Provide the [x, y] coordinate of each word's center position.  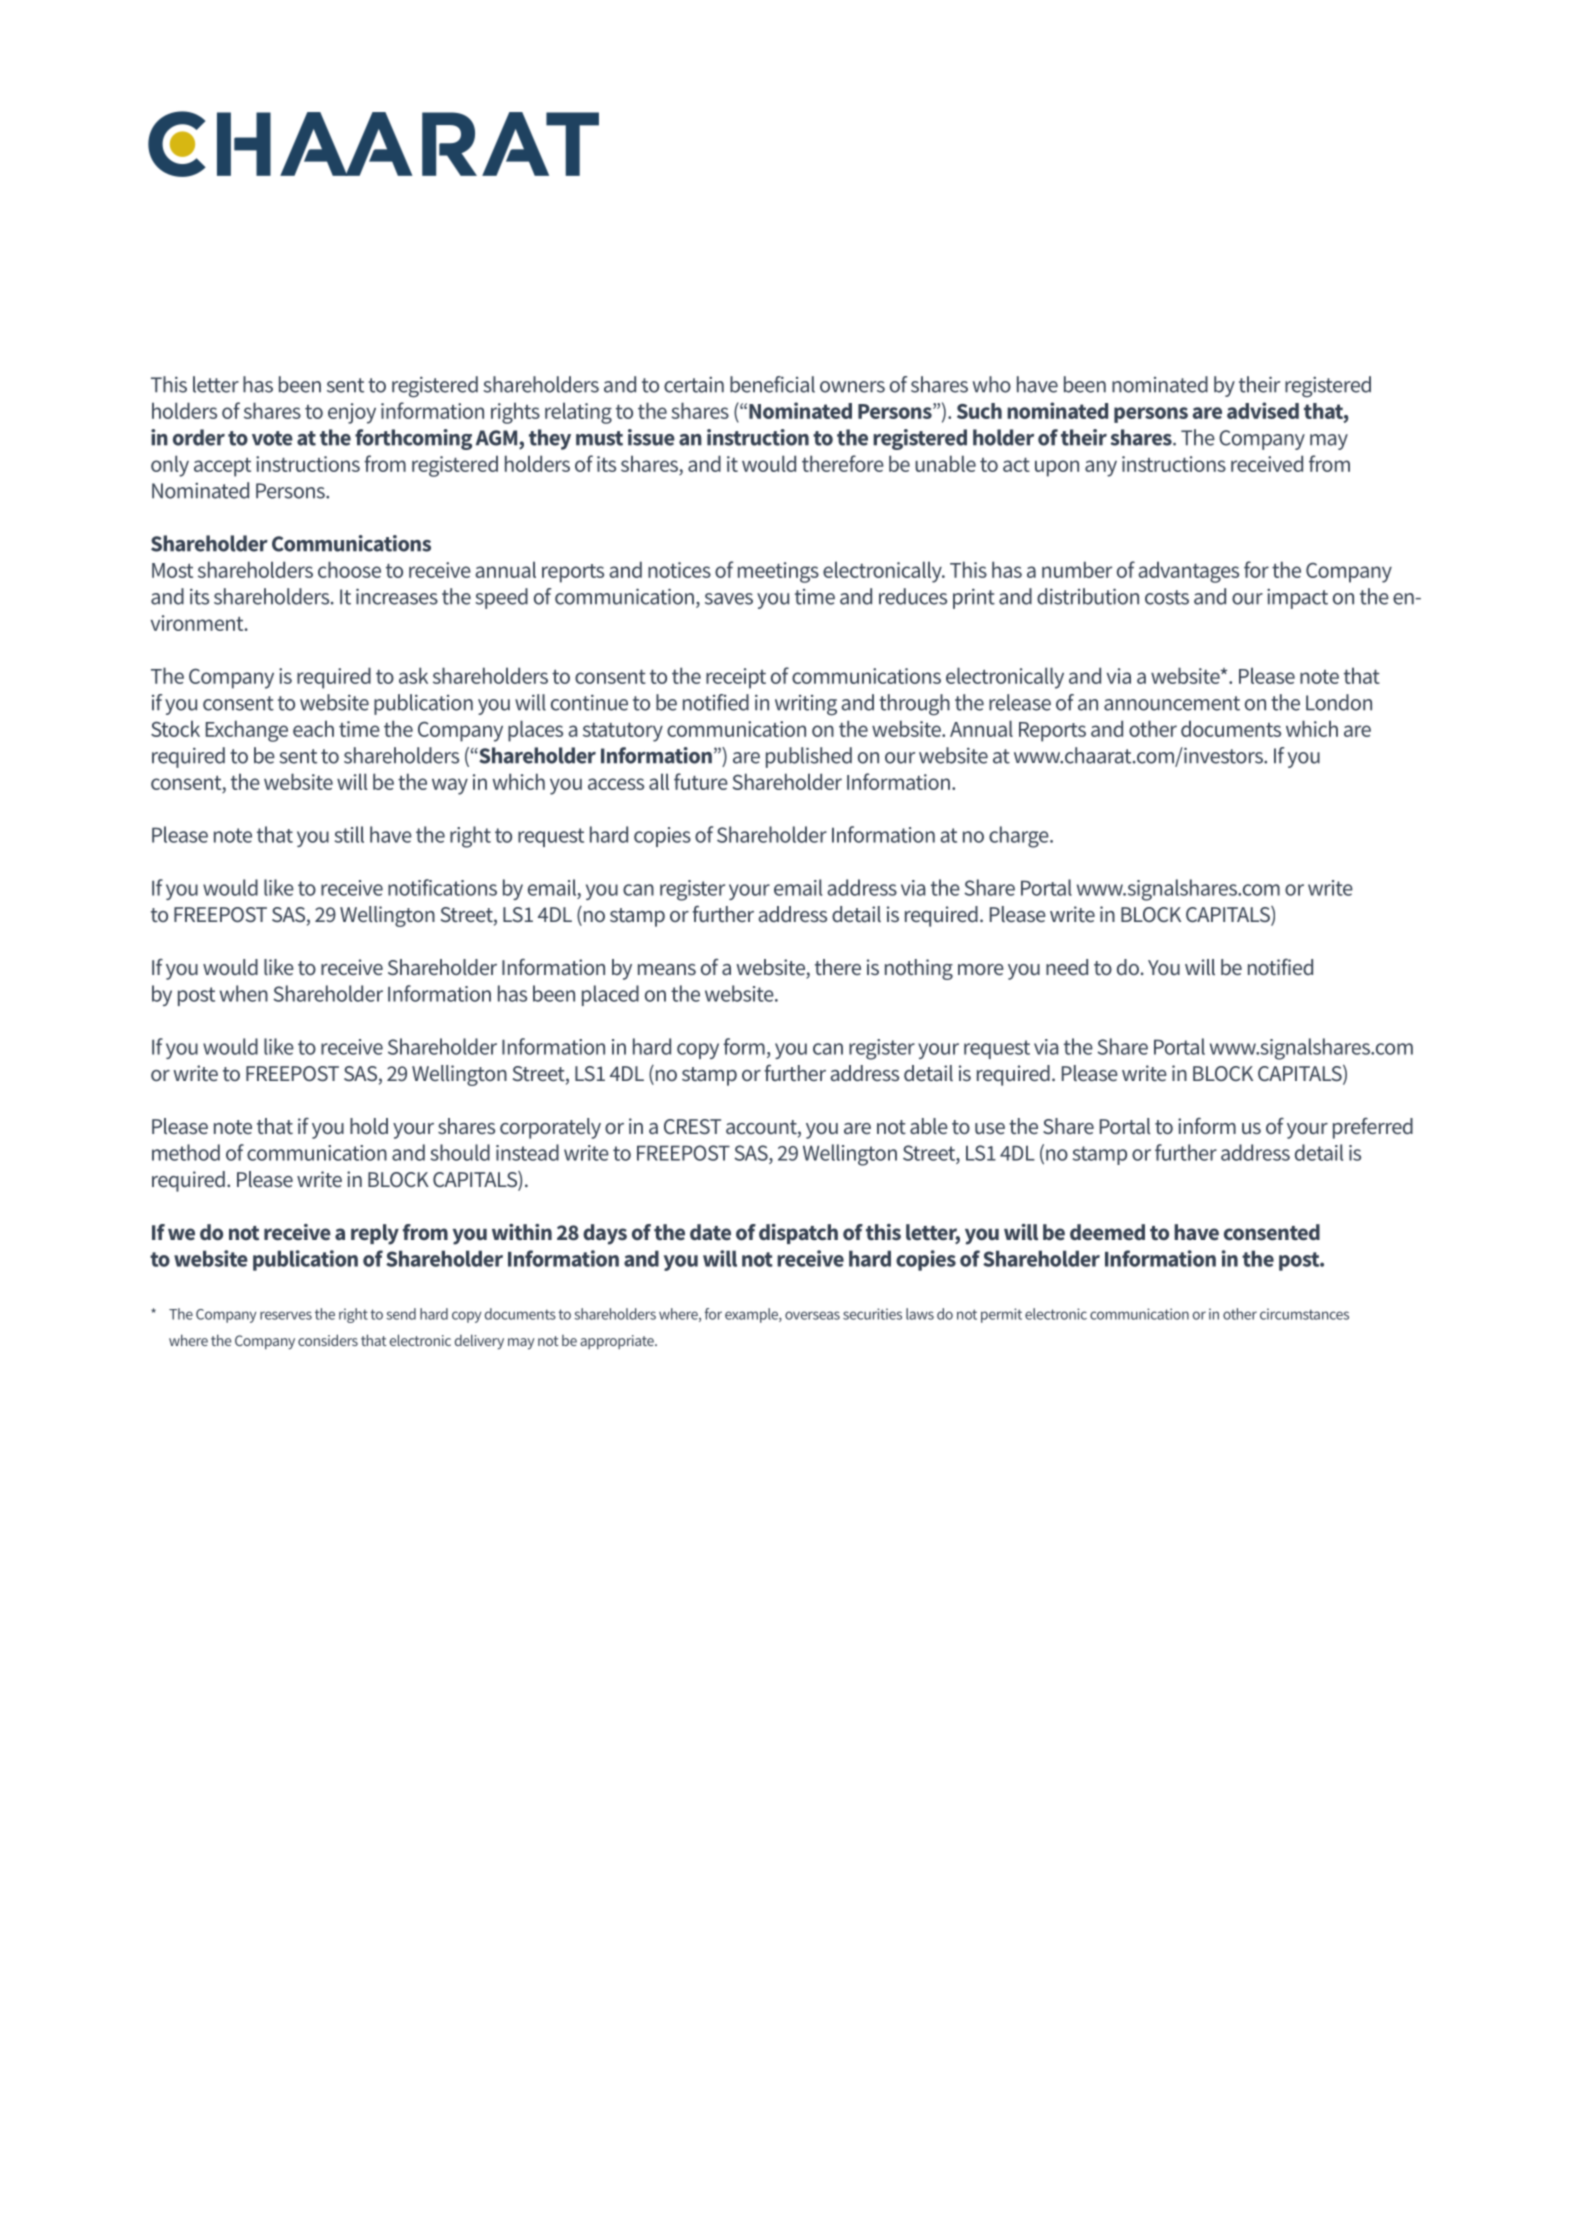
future [701, 781]
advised [1263, 410]
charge [1020, 837]
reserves [286, 1315]
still [349, 834]
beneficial [772, 384]
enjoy [352, 413]
